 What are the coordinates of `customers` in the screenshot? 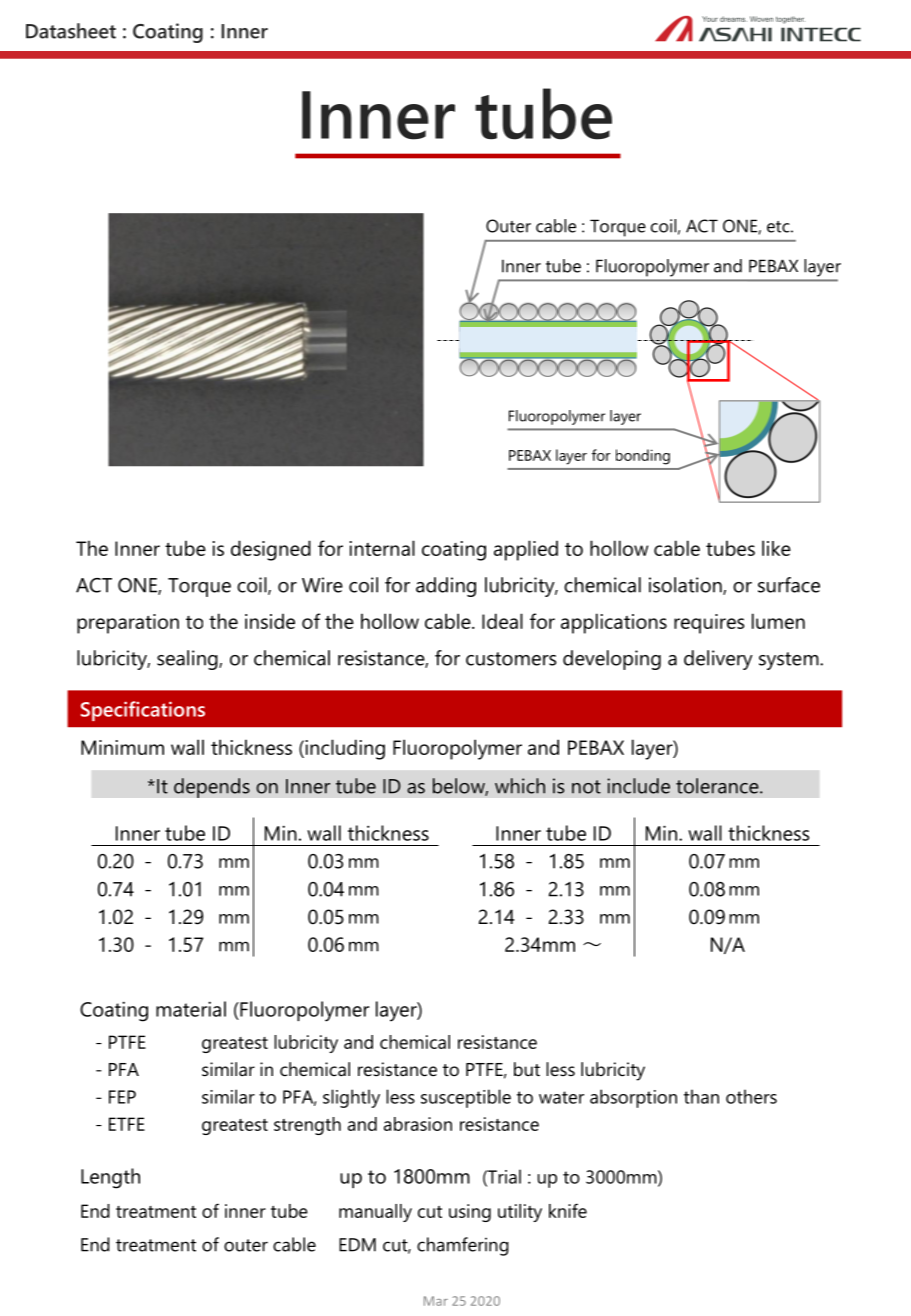 It's located at (511, 659).
